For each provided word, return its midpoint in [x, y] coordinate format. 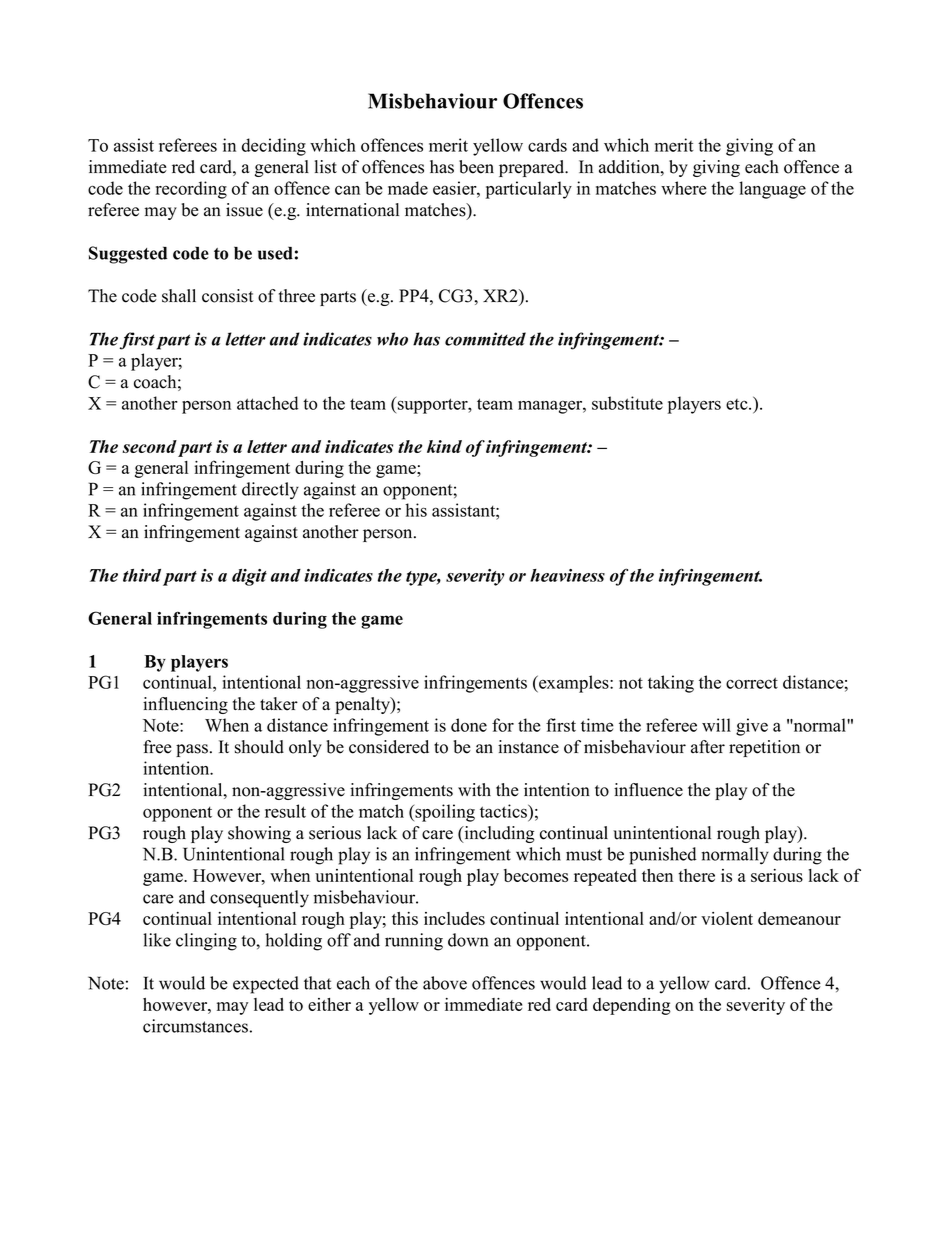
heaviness [567, 575]
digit [249, 577]
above [445, 983]
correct [752, 683]
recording [191, 190]
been [476, 167]
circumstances [195, 1026]
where [684, 188]
